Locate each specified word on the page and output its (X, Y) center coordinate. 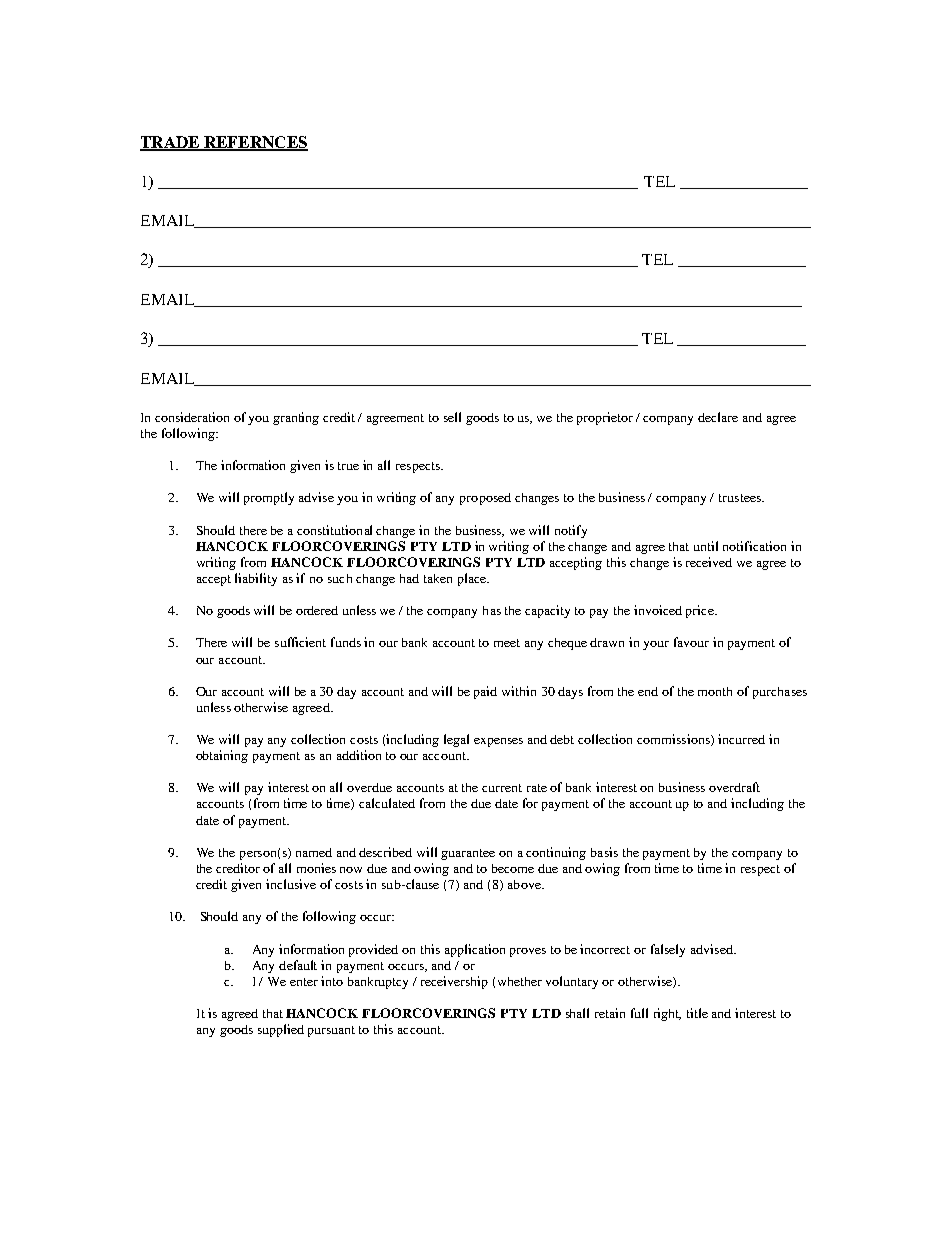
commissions (674, 740)
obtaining (222, 756)
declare (718, 417)
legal (456, 740)
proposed (485, 499)
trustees (741, 498)
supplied (281, 1030)
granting (296, 418)
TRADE (171, 143)
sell (452, 417)
